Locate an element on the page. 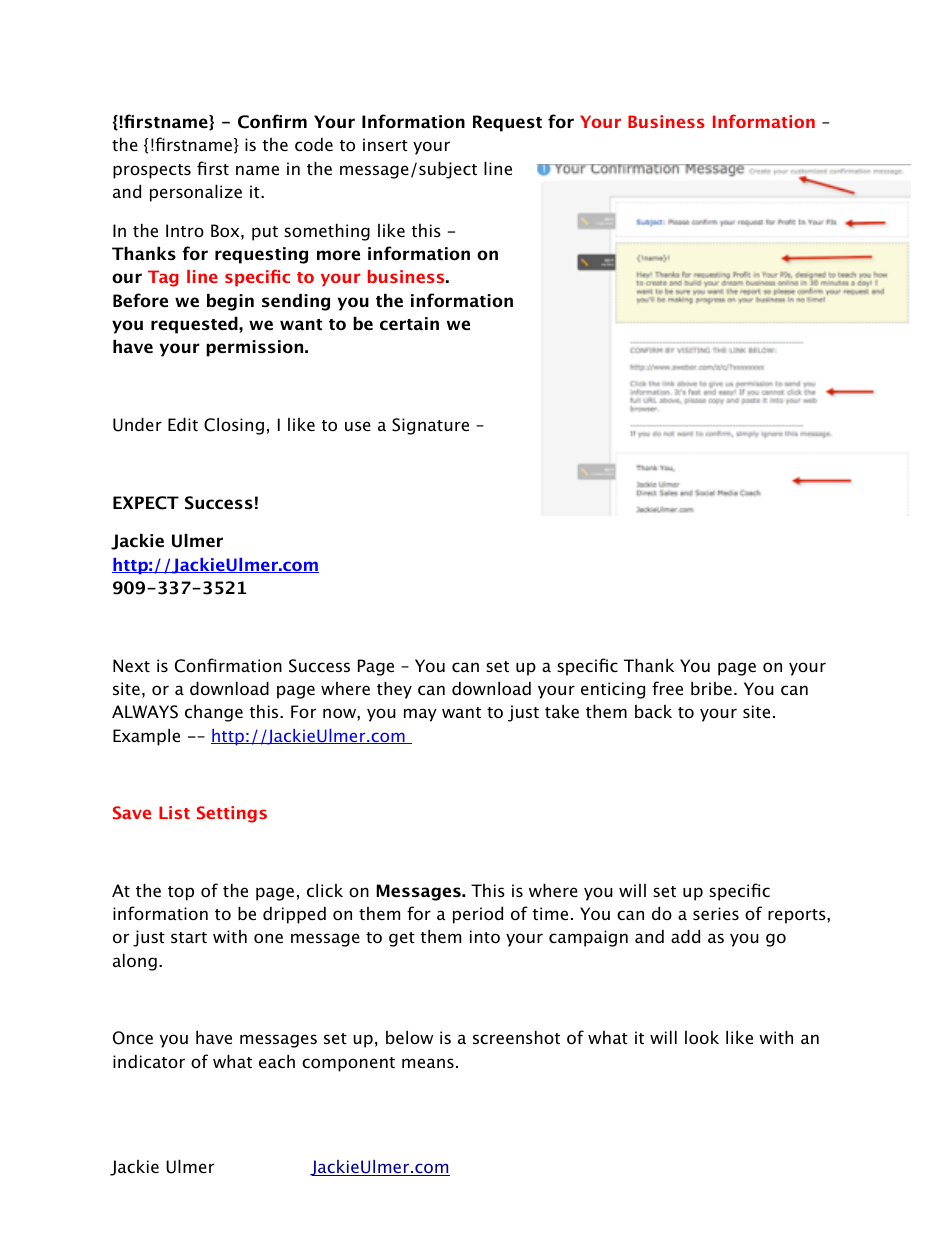 The height and width of the image is (1233, 952). insert is located at coordinates (385, 144).
